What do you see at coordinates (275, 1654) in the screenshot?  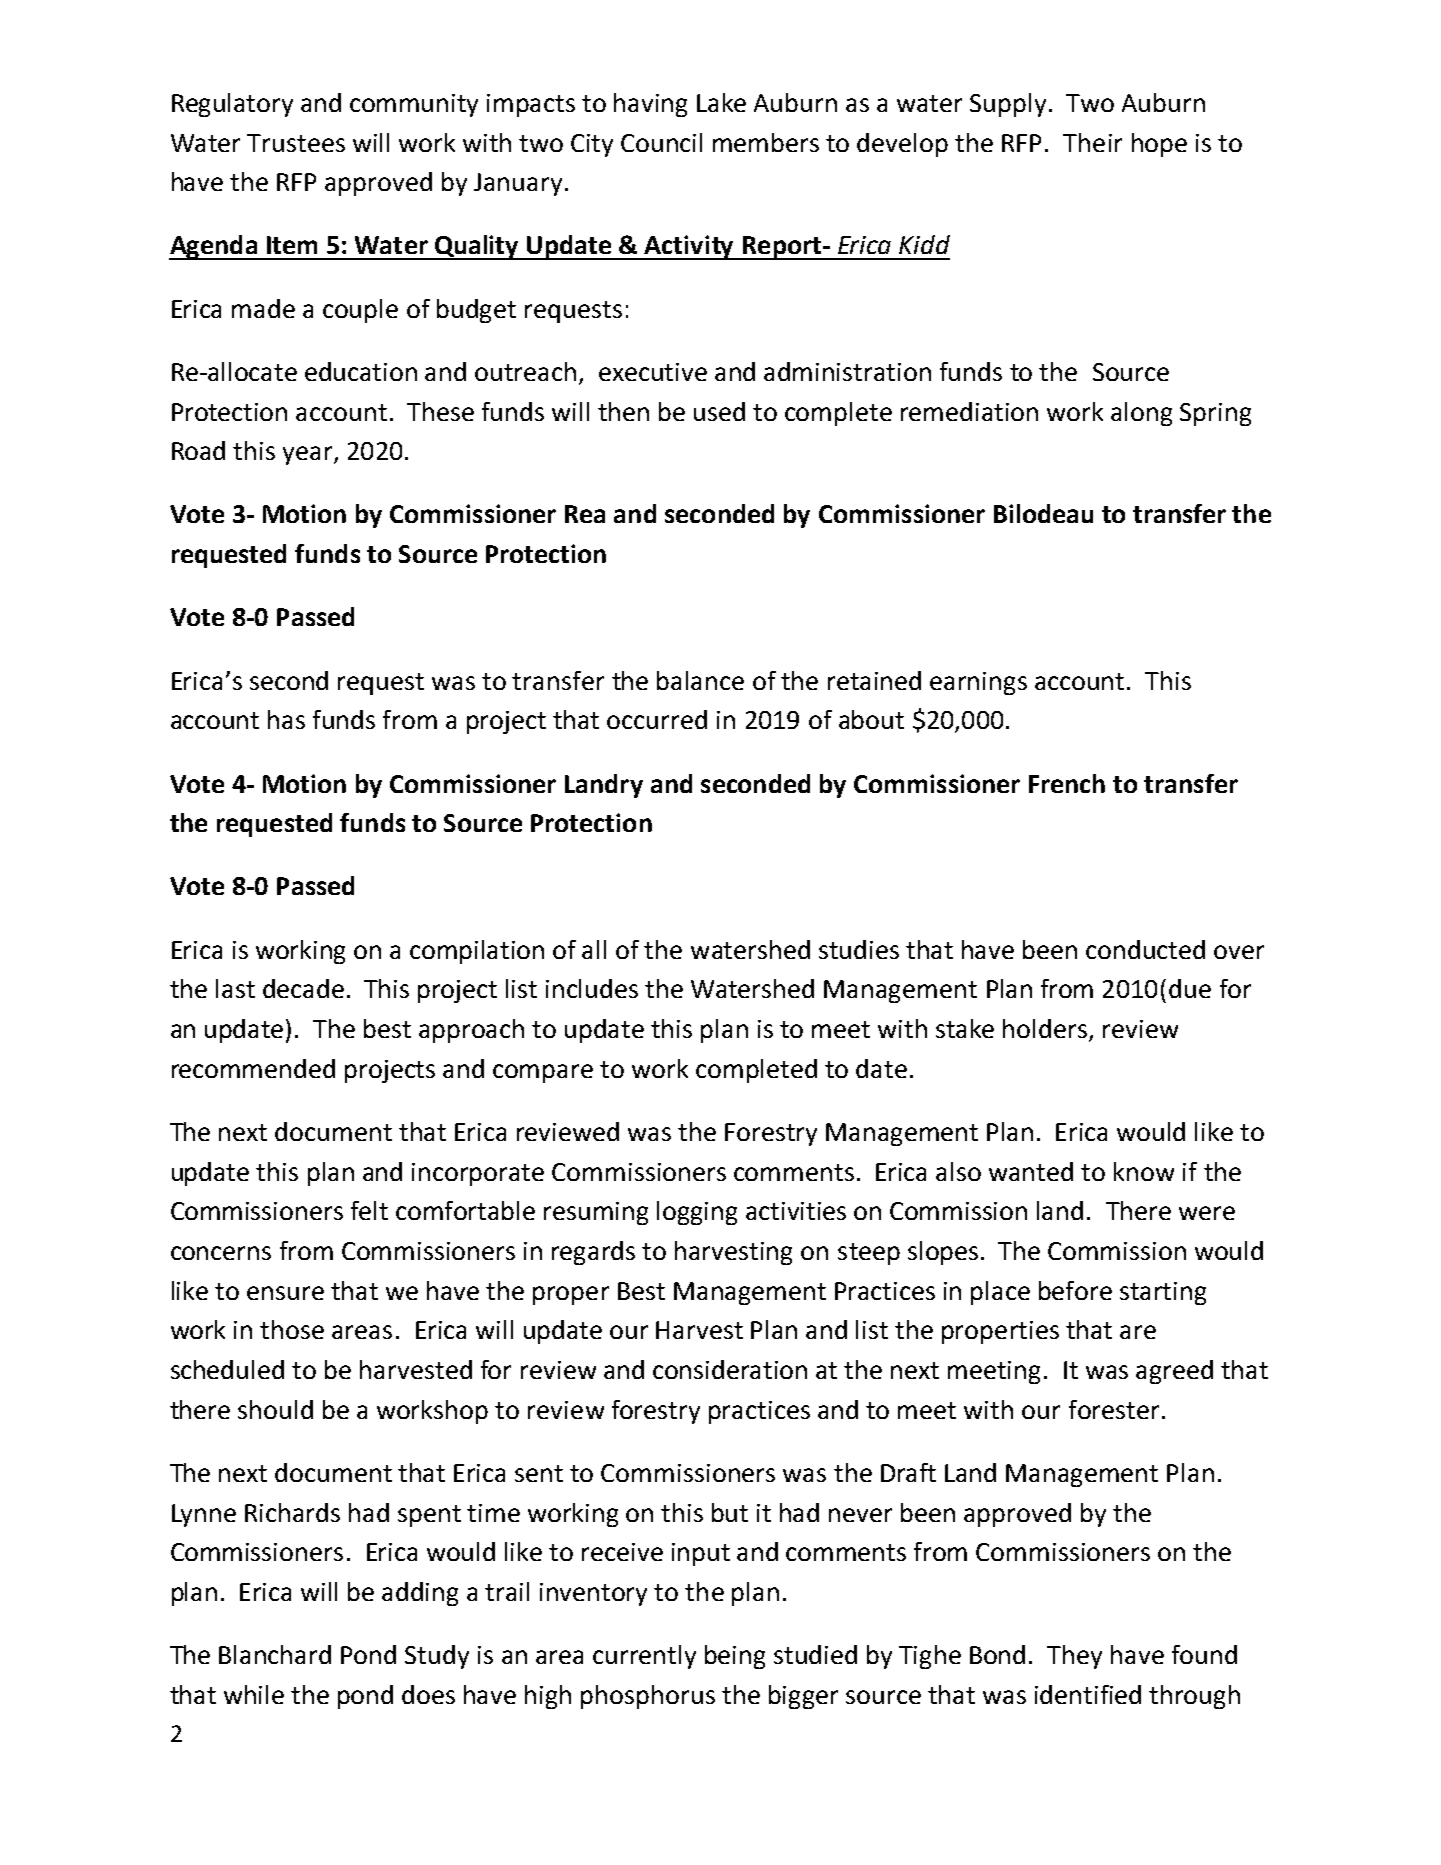 I see `Blanchard` at bounding box center [275, 1654].
